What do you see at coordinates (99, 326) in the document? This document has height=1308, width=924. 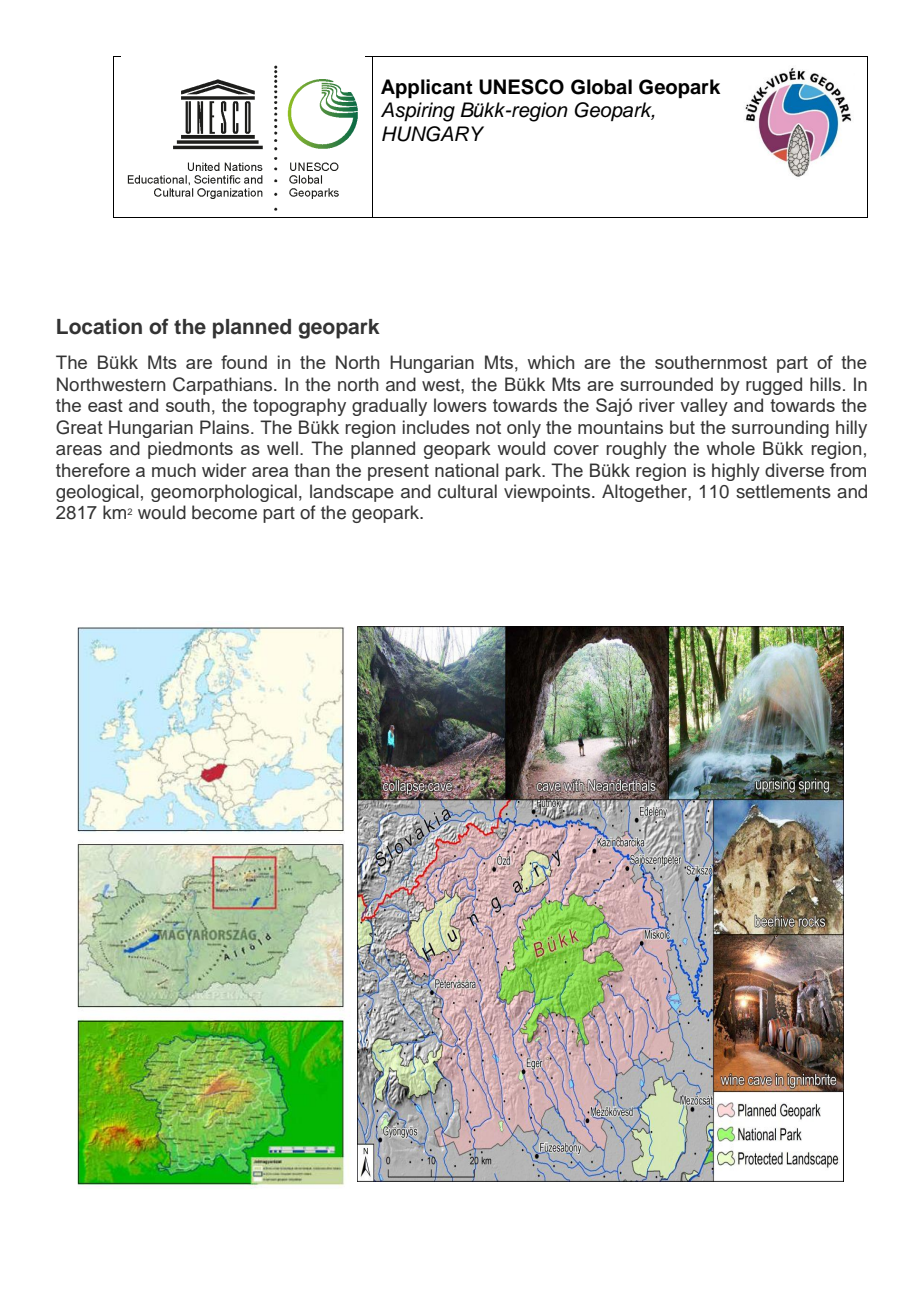 I see `Location` at bounding box center [99, 326].
